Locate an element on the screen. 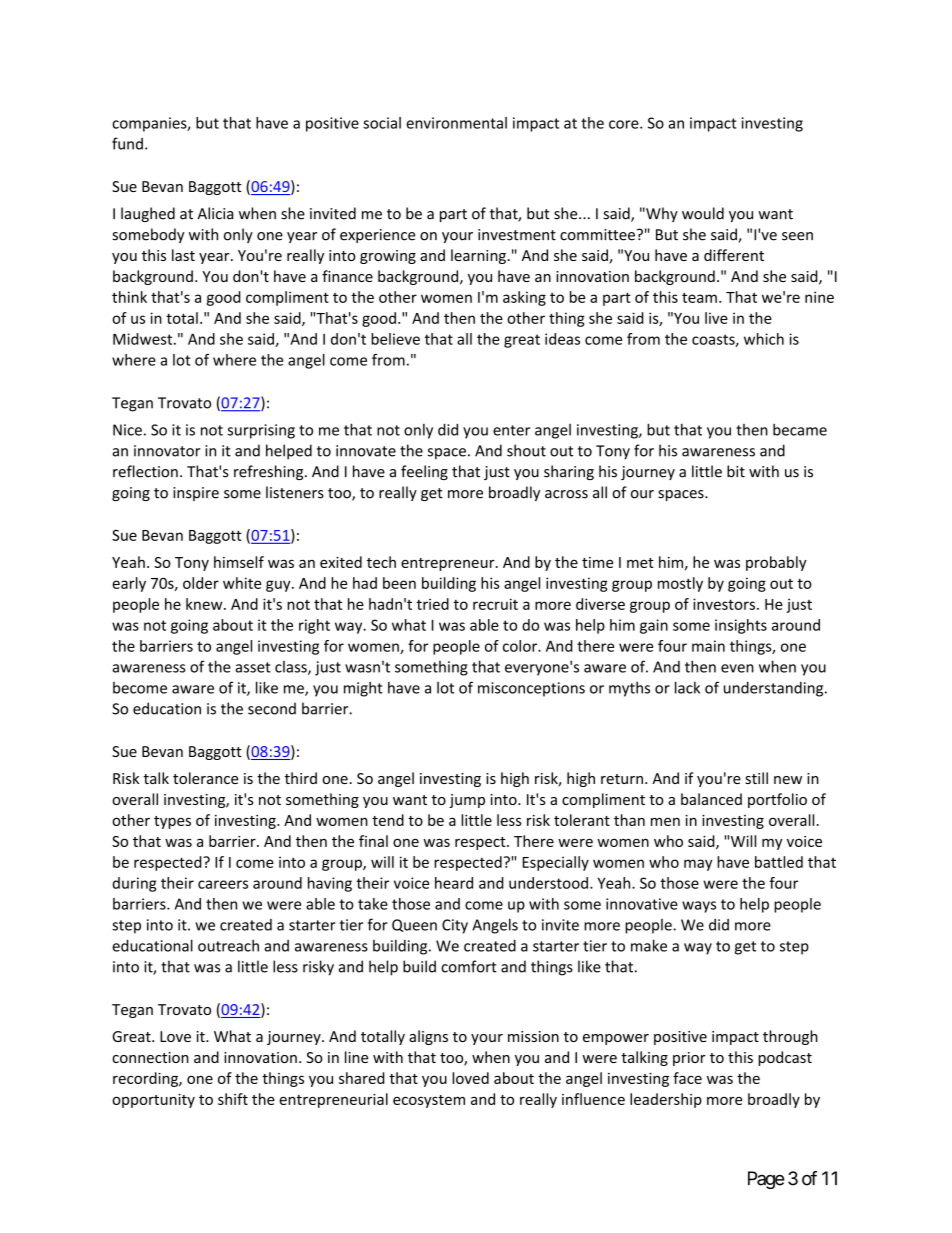 The width and height of the screenshot is (952, 1233). environmental is located at coordinates (456, 123).
